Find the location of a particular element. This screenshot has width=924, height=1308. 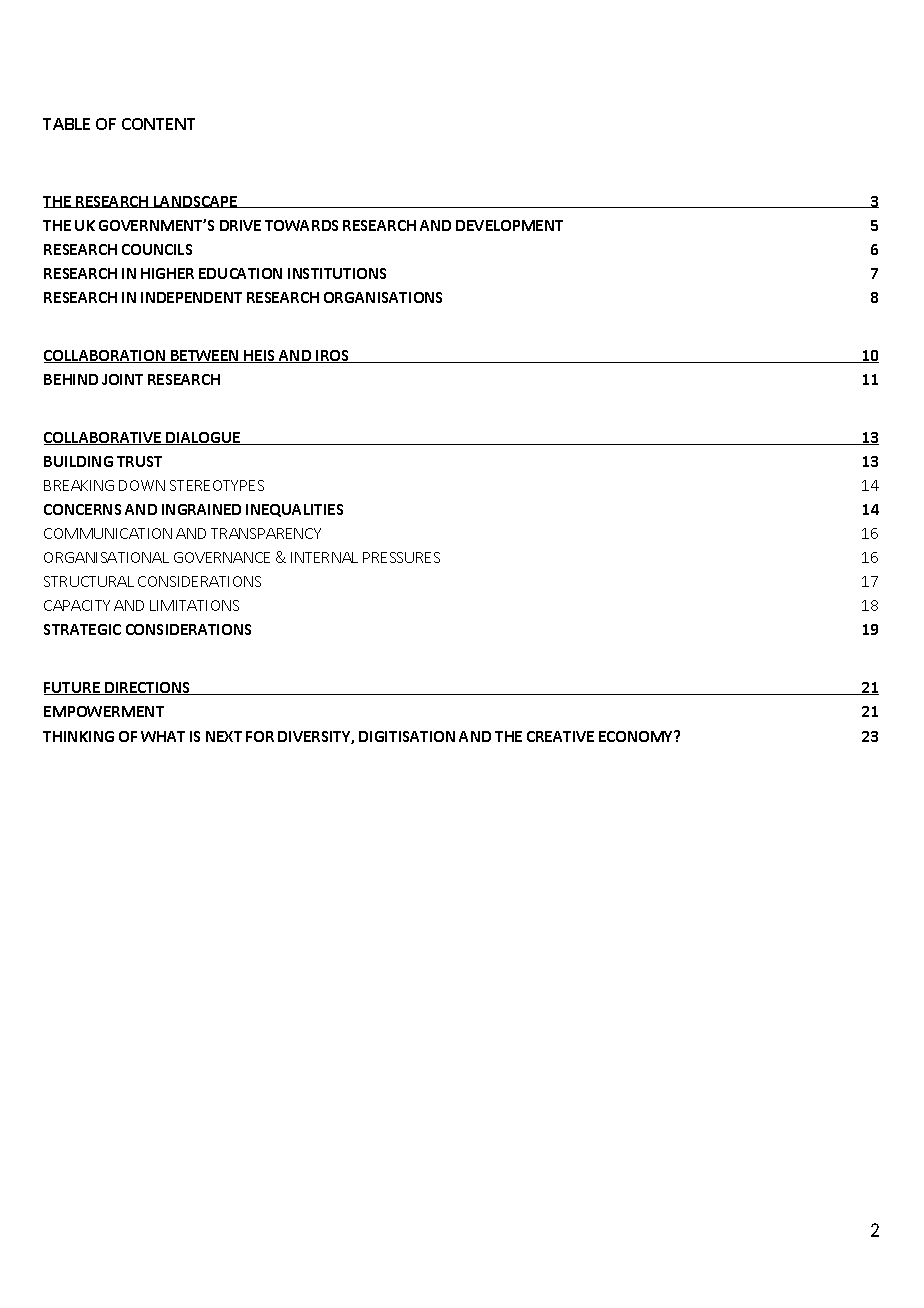

PRESSURES is located at coordinates (401, 557).
